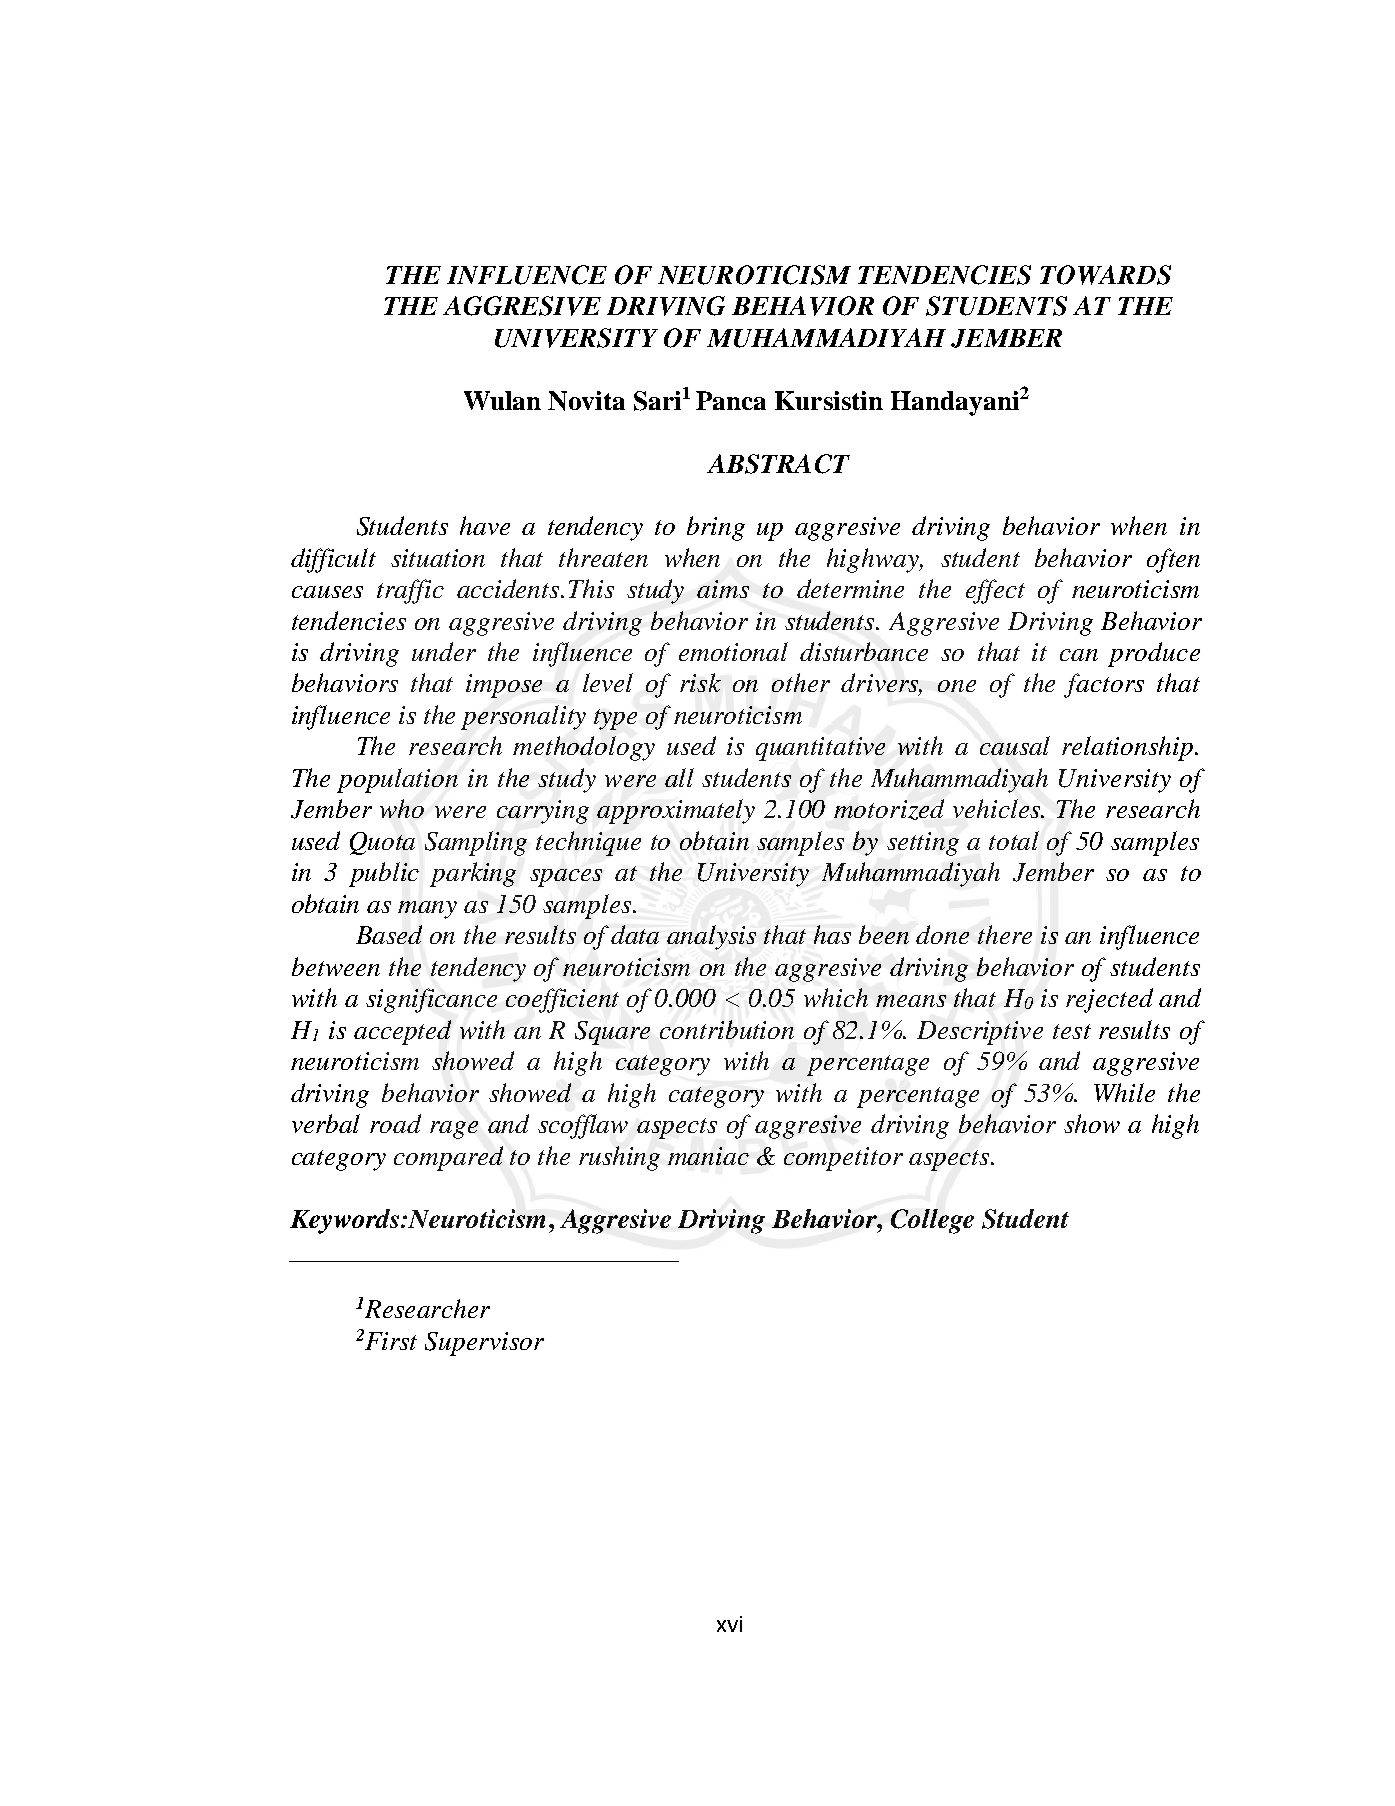 This screenshot has width=1395, height=1806. Describe the element at coordinates (485, 525) in the screenshot. I see `have` at that location.
